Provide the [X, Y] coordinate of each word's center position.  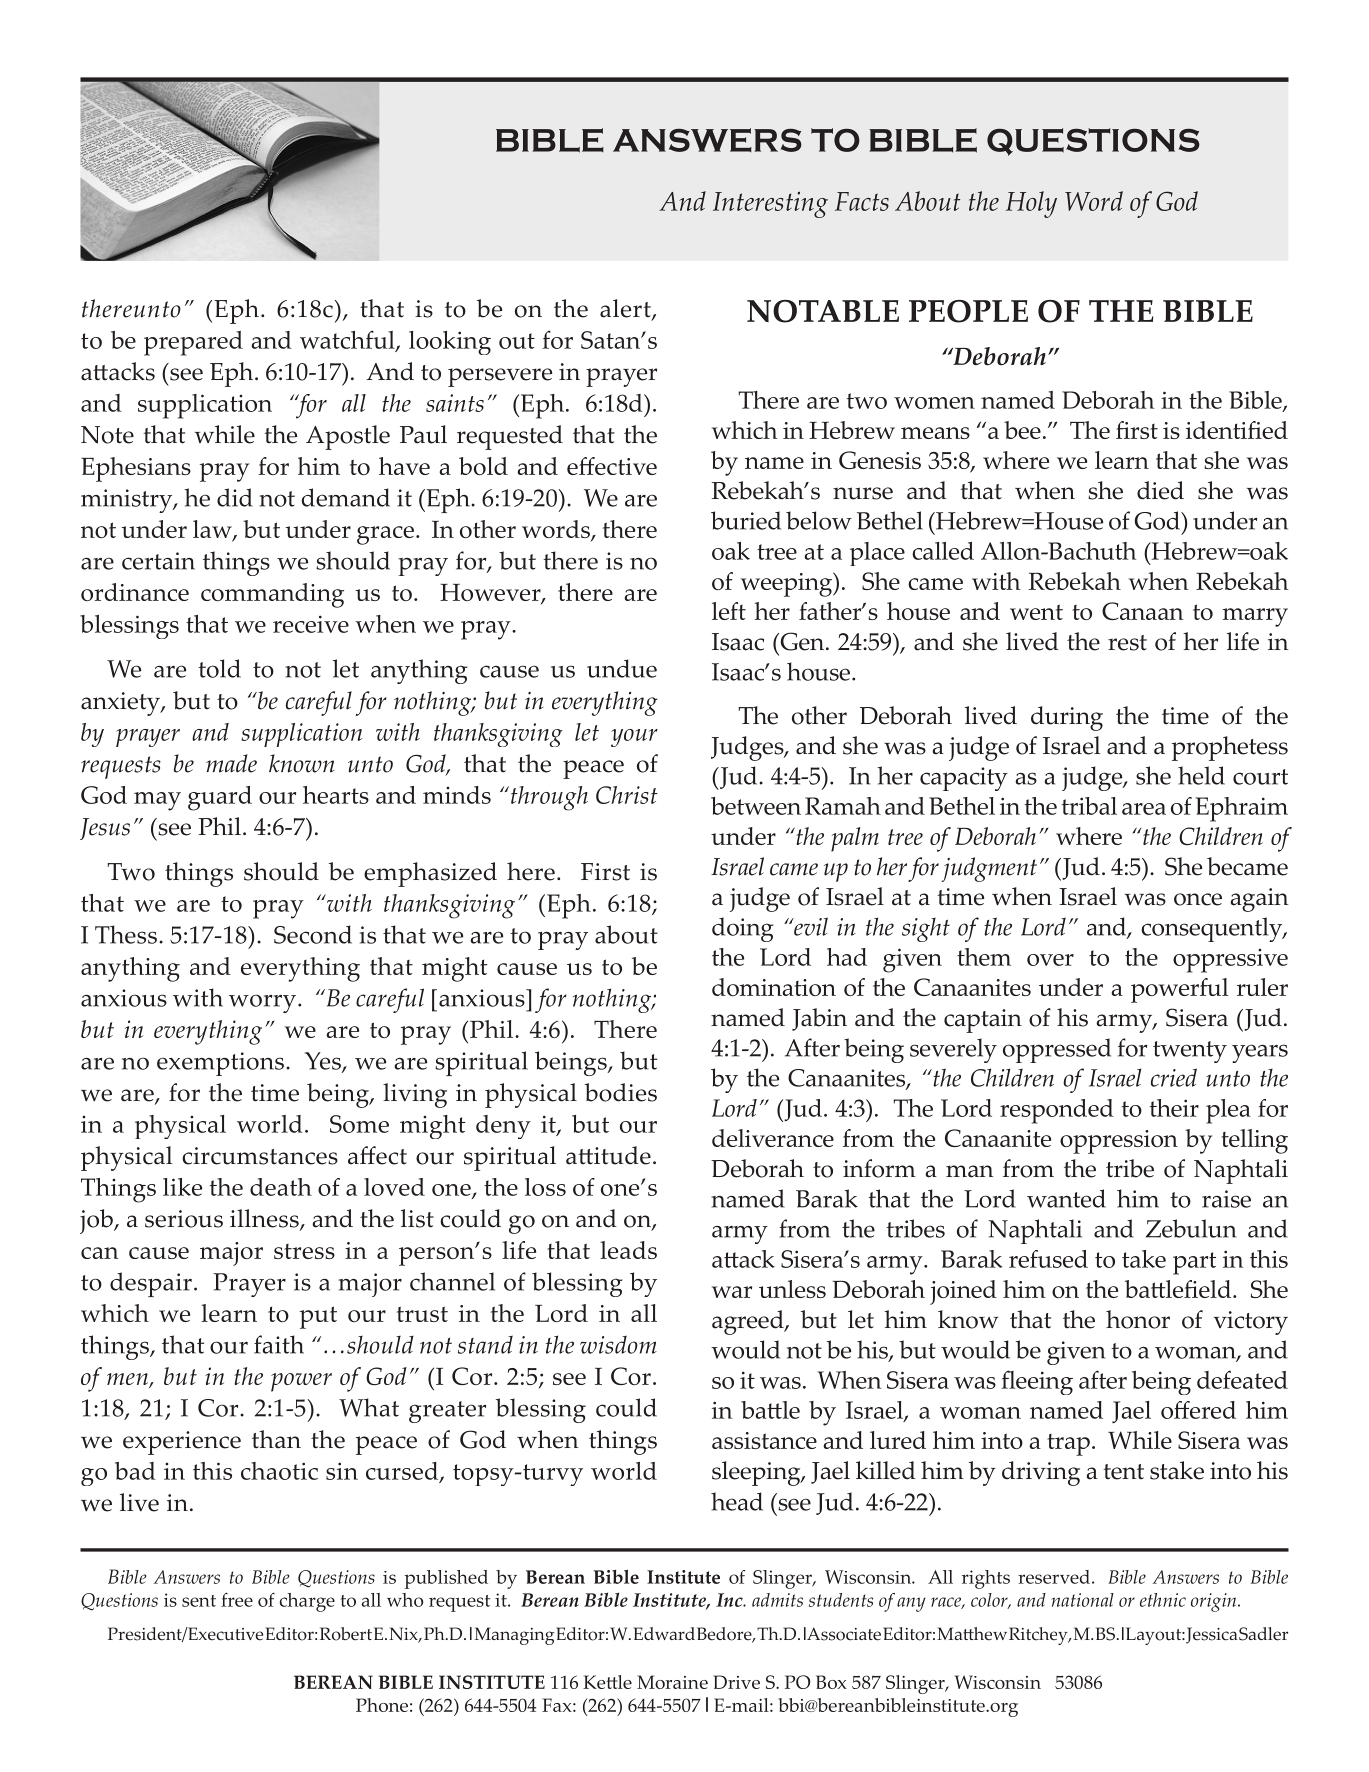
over [1050, 960]
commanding [272, 595]
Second [313, 934]
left [729, 611]
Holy [1031, 204]
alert [626, 309]
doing [742, 929]
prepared [193, 343]
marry [1255, 617]
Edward [664, 1633]
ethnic [1163, 1600]
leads [628, 1250]
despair [151, 1284]
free [237, 1600]
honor [1138, 1319]
